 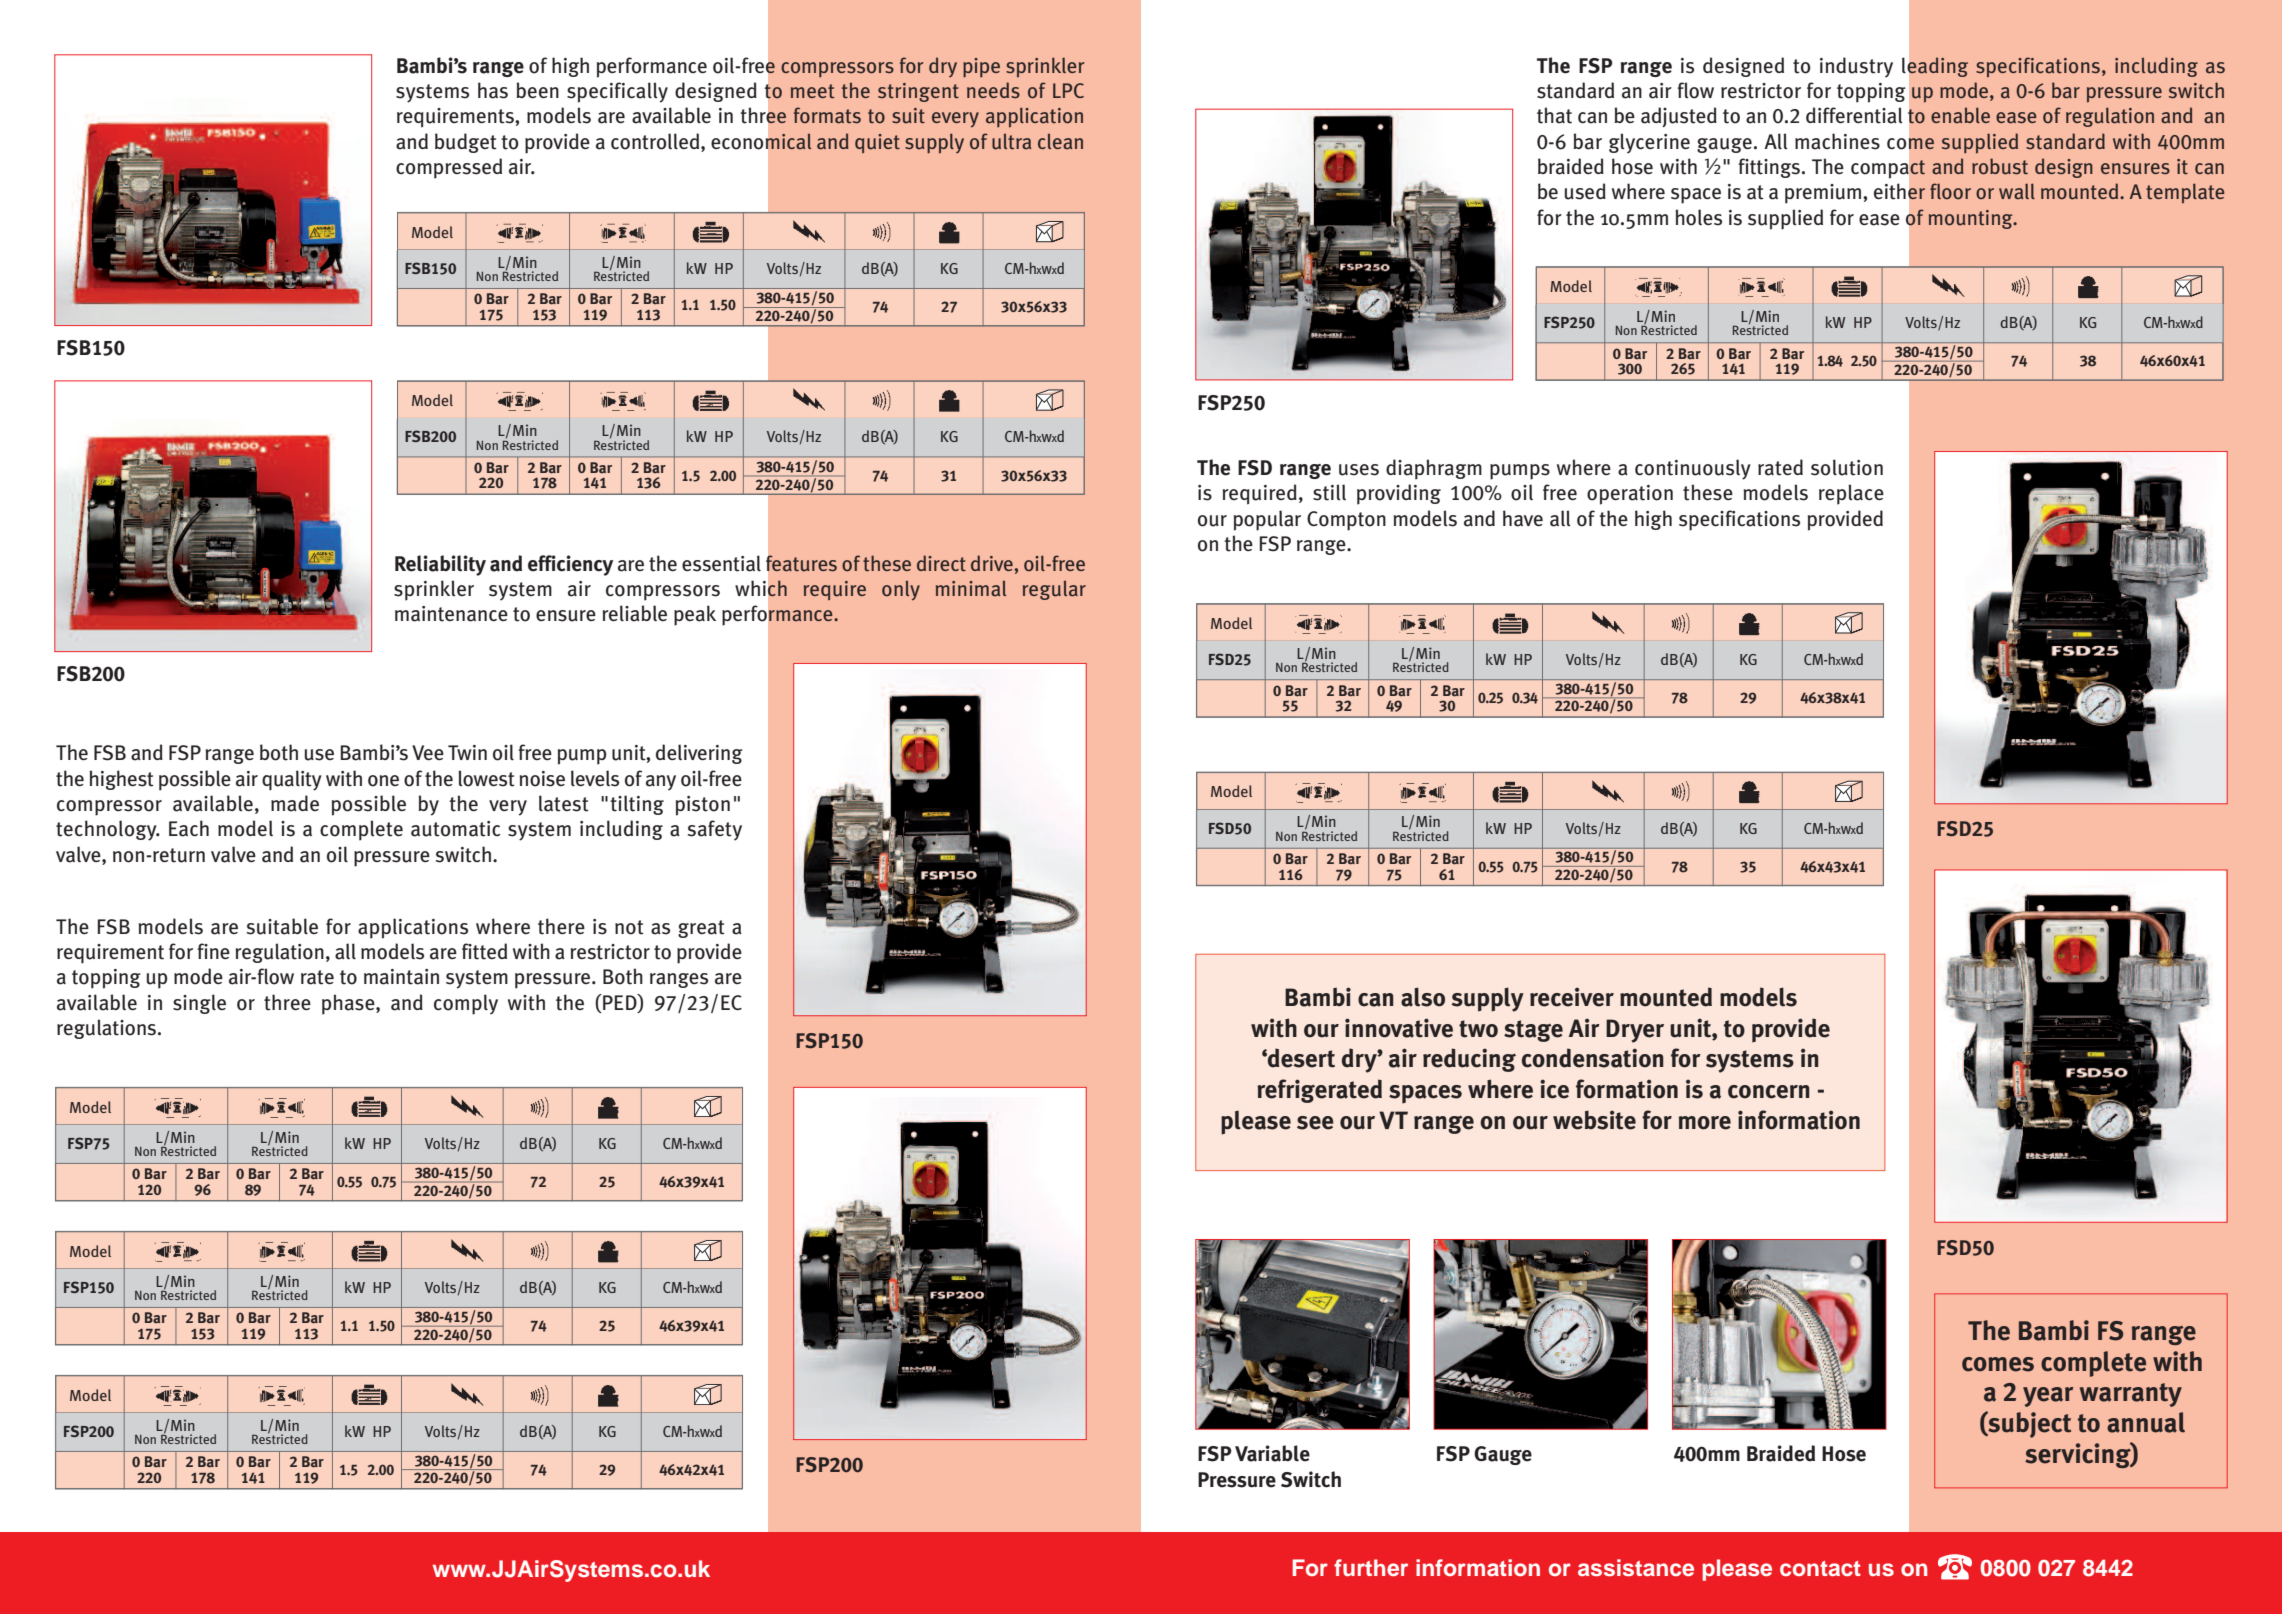 I want to click on phase, so click(x=349, y=1004).
